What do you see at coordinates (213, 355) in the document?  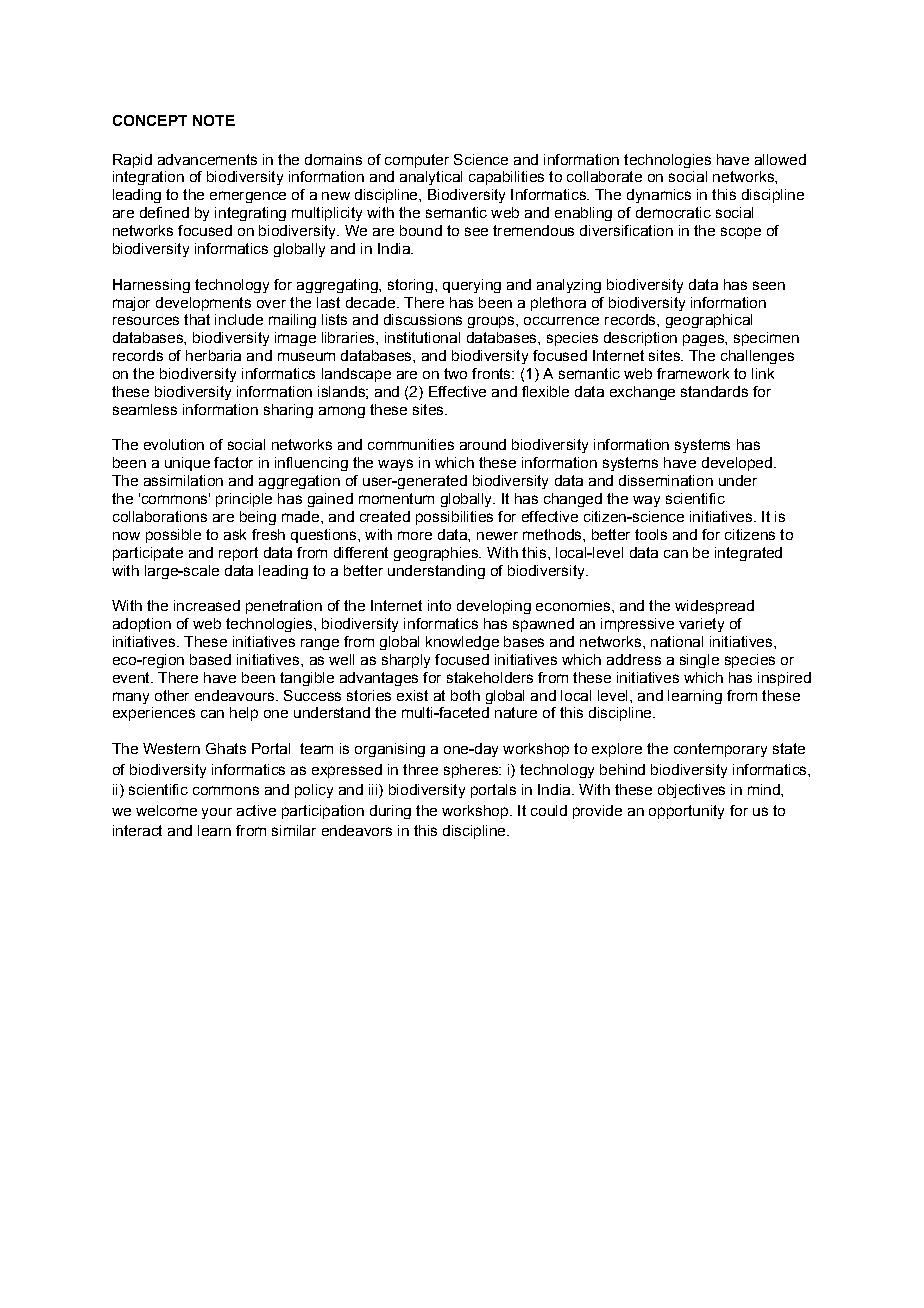 I see `herbaria` at bounding box center [213, 355].
